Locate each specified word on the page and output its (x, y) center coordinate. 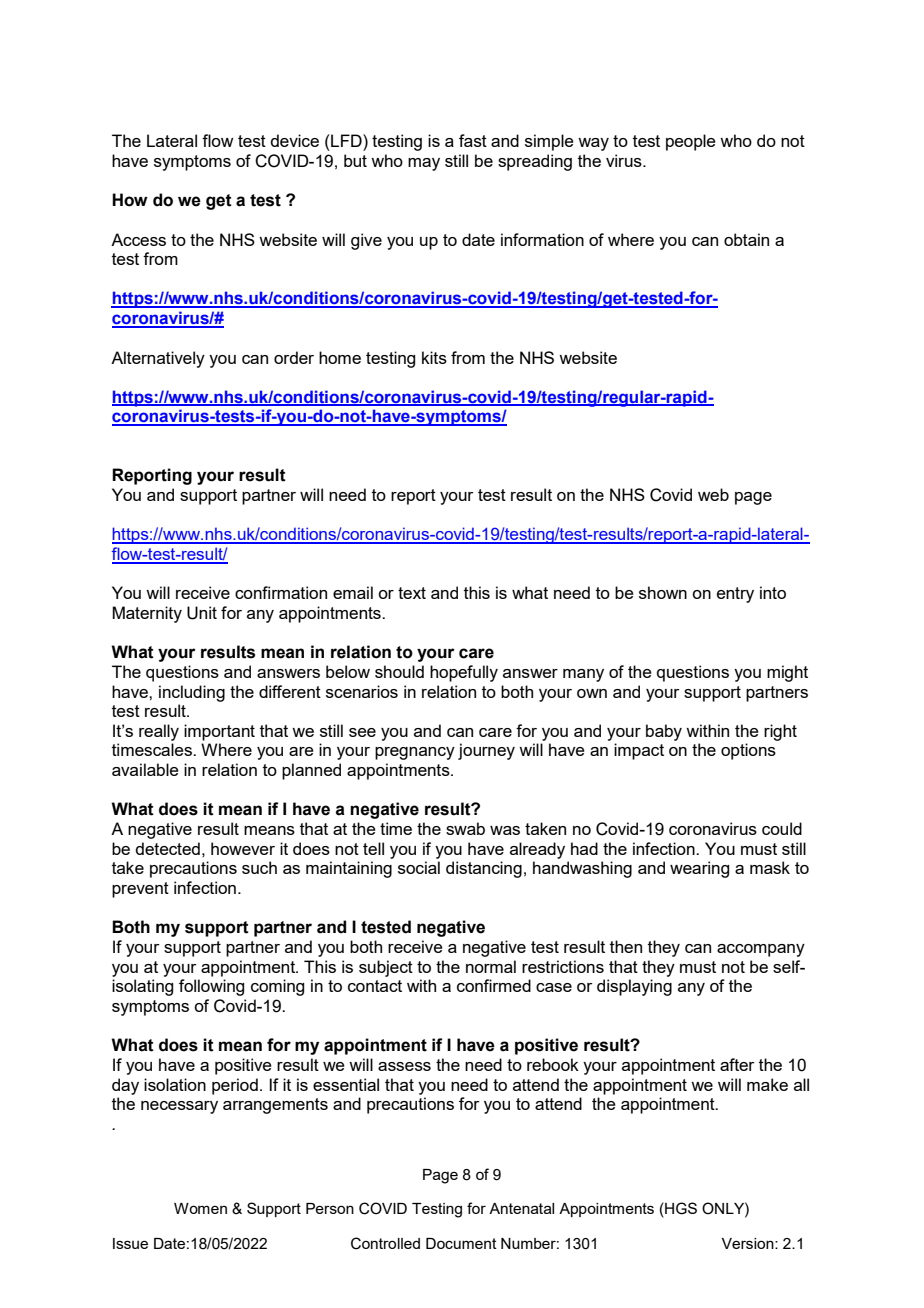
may (424, 164)
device (294, 140)
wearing (699, 869)
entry (735, 595)
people (691, 142)
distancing (484, 869)
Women (200, 1208)
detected (167, 848)
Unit (202, 613)
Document (461, 1243)
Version (749, 1243)
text (412, 593)
